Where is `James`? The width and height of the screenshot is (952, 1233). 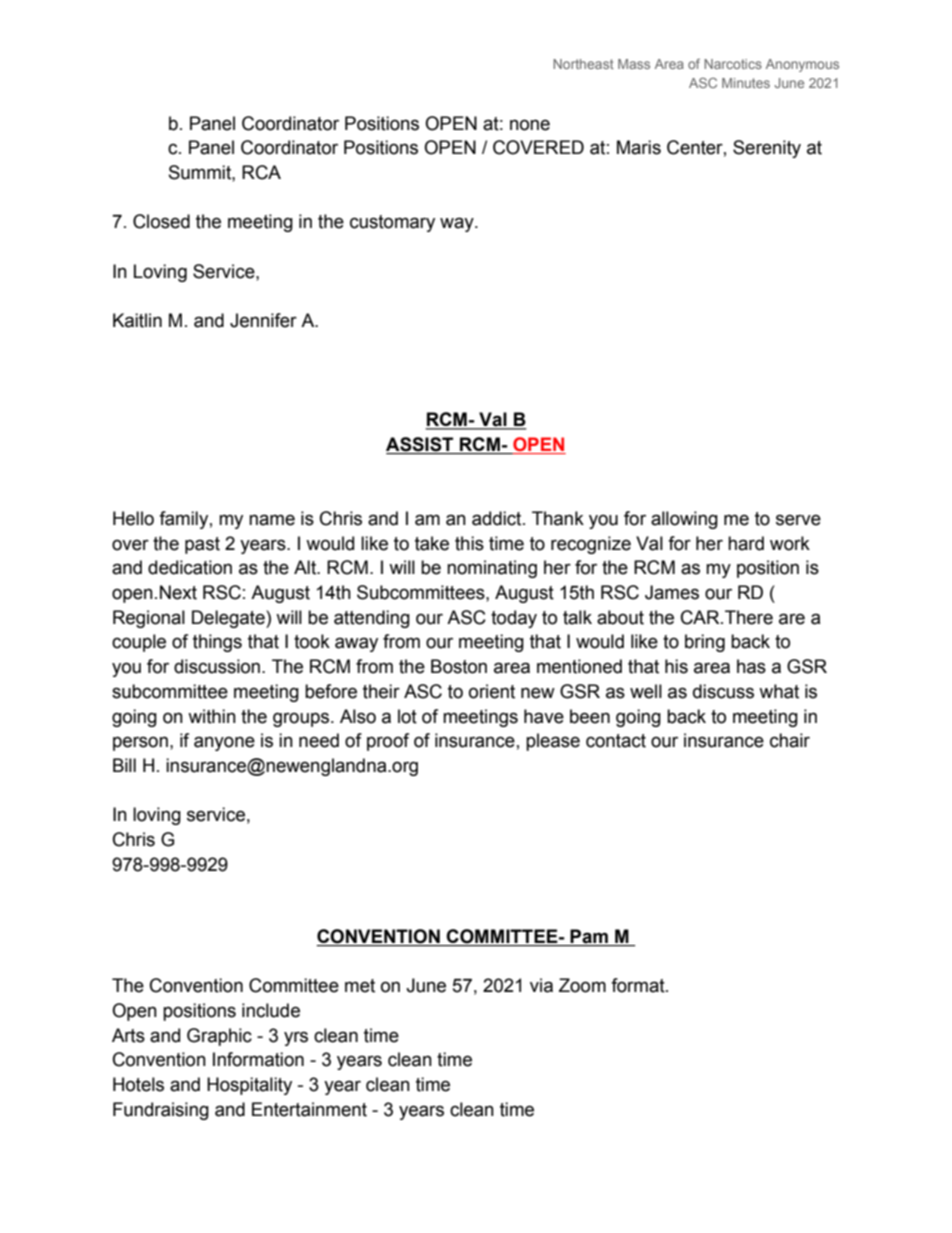 James is located at coordinates (672, 592).
